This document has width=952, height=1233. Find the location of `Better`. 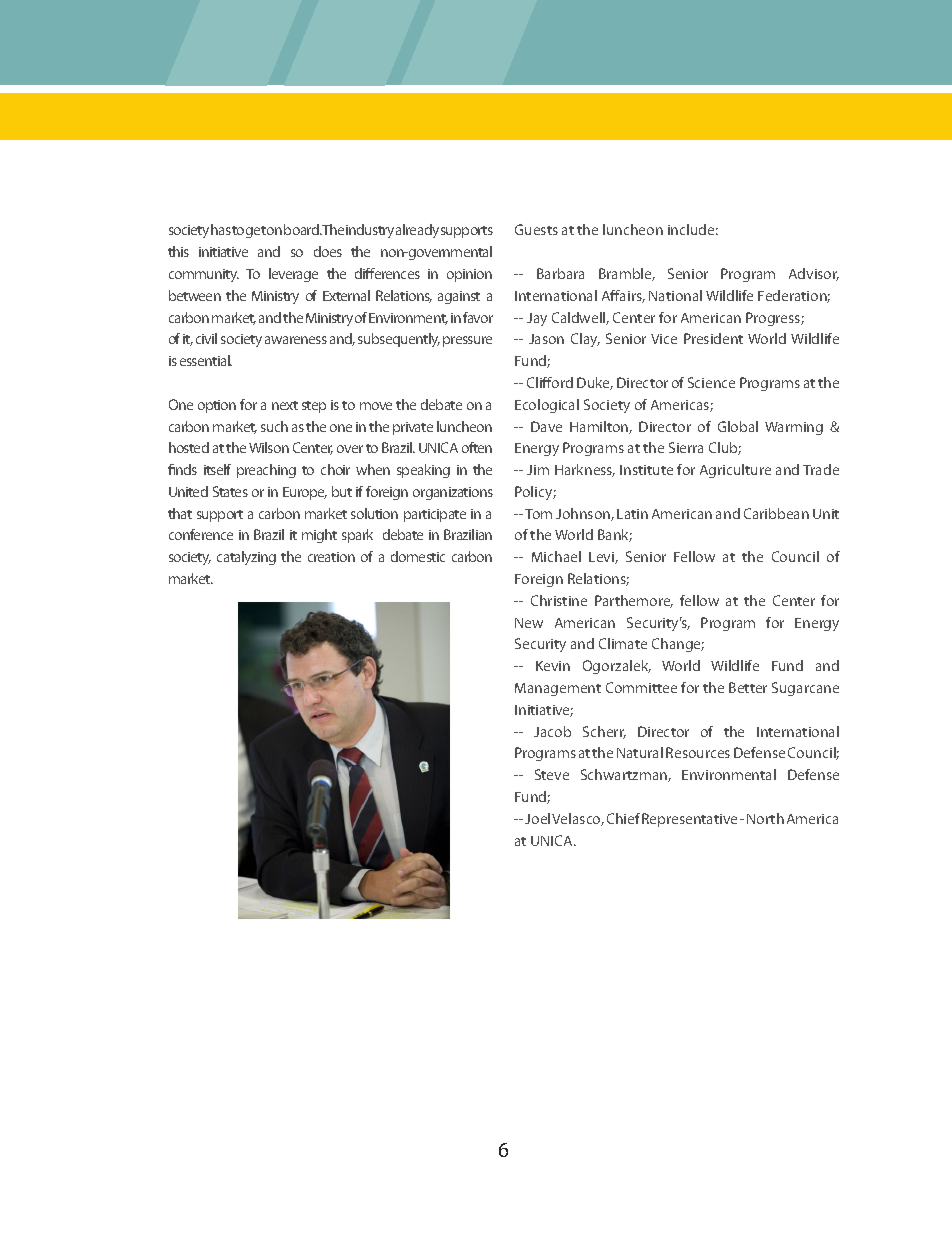

Better is located at coordinates (748, 687).
